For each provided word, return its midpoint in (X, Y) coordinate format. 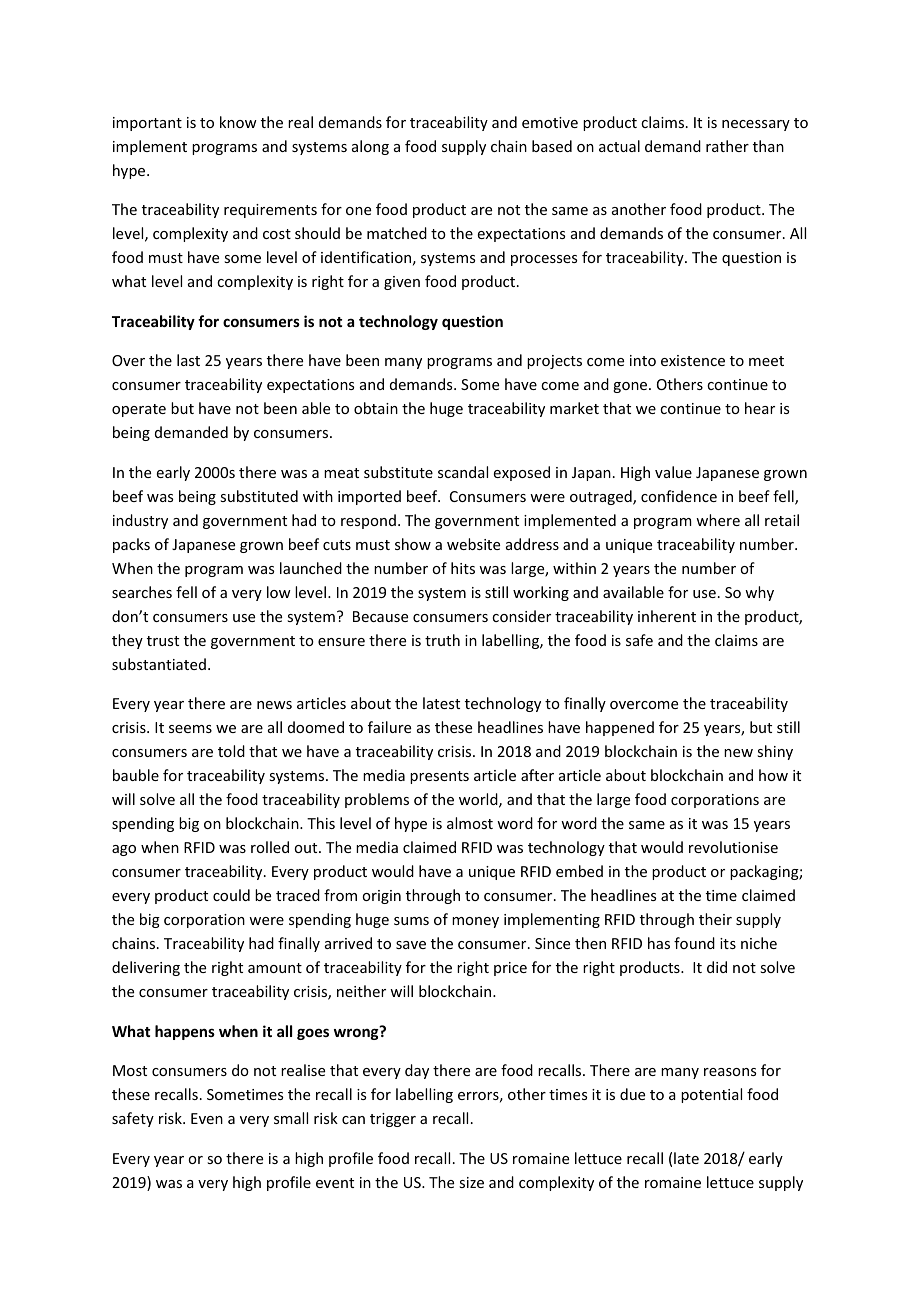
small (291, 1118)
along (370, 147)
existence (693, 360)
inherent (667, 616)
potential (711, 1095)
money (475, 922)
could (231, 895)
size (471, 1182)
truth (442, 640)
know (238, 122)
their (715, 919)
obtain (376, 408)
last (188, 360)
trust (163, 641)
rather (727, 146)
